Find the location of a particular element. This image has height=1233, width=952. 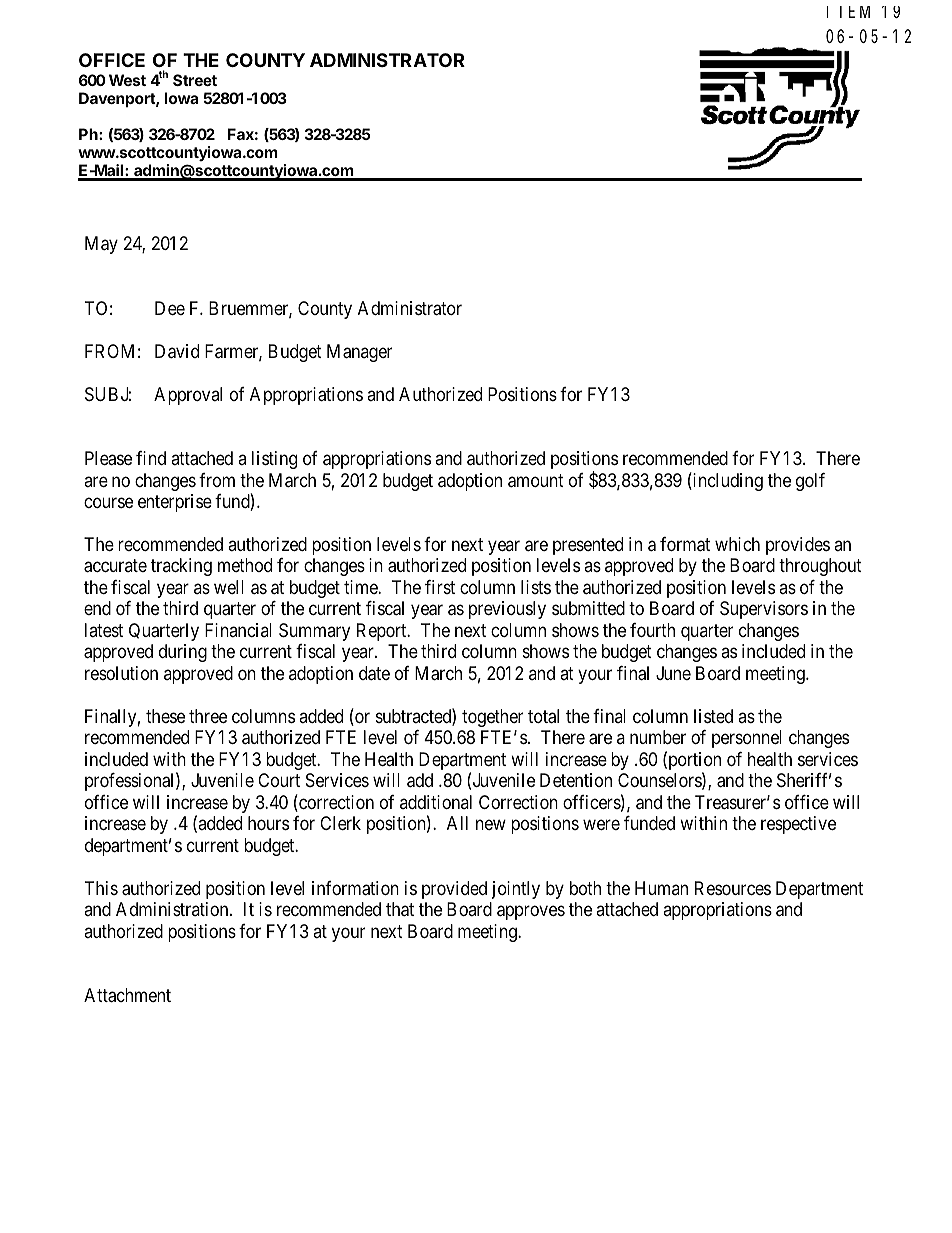

Attachment is located at coordinates (127, 995).
